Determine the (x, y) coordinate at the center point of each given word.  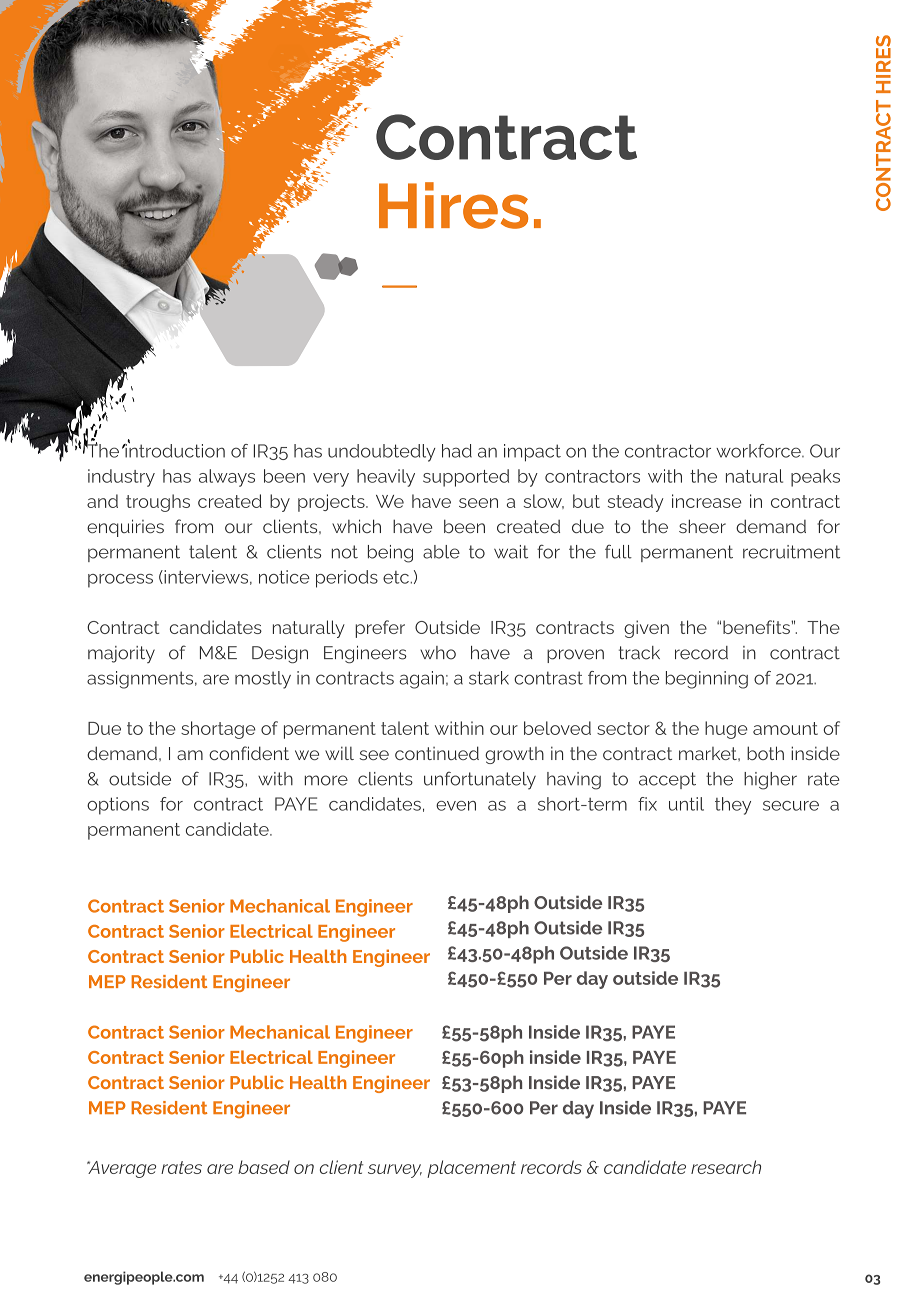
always (227, 478)
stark (489, 678)
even (456, 806)
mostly (263, 680)
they (733, 806)
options (118, 806)
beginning (707, 680)
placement (471, 1169)
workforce (759, 451)
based (264, 1167)
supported (466, 478)
